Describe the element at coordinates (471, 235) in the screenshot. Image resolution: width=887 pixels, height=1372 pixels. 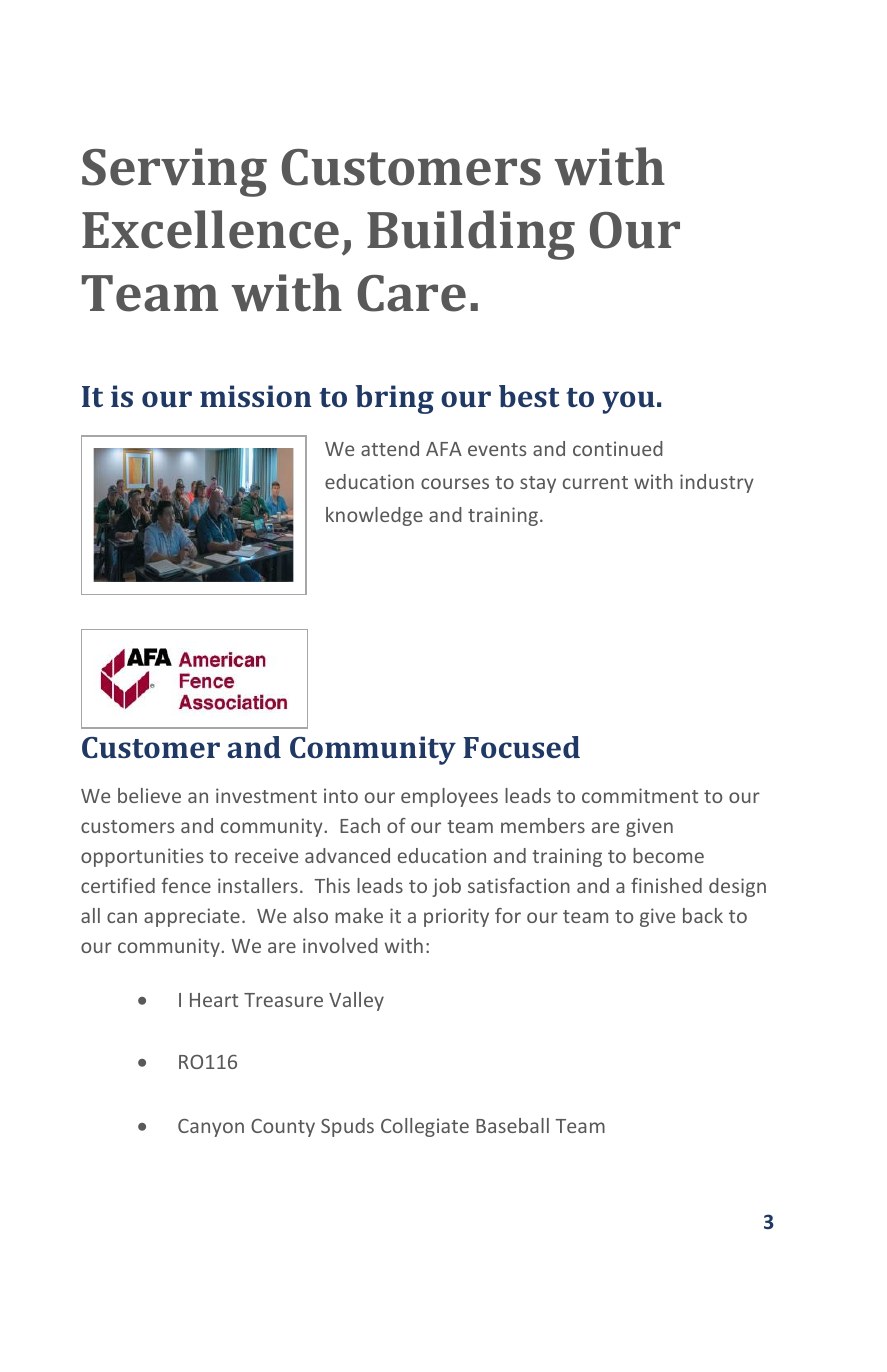
I see `Building` at that location.
